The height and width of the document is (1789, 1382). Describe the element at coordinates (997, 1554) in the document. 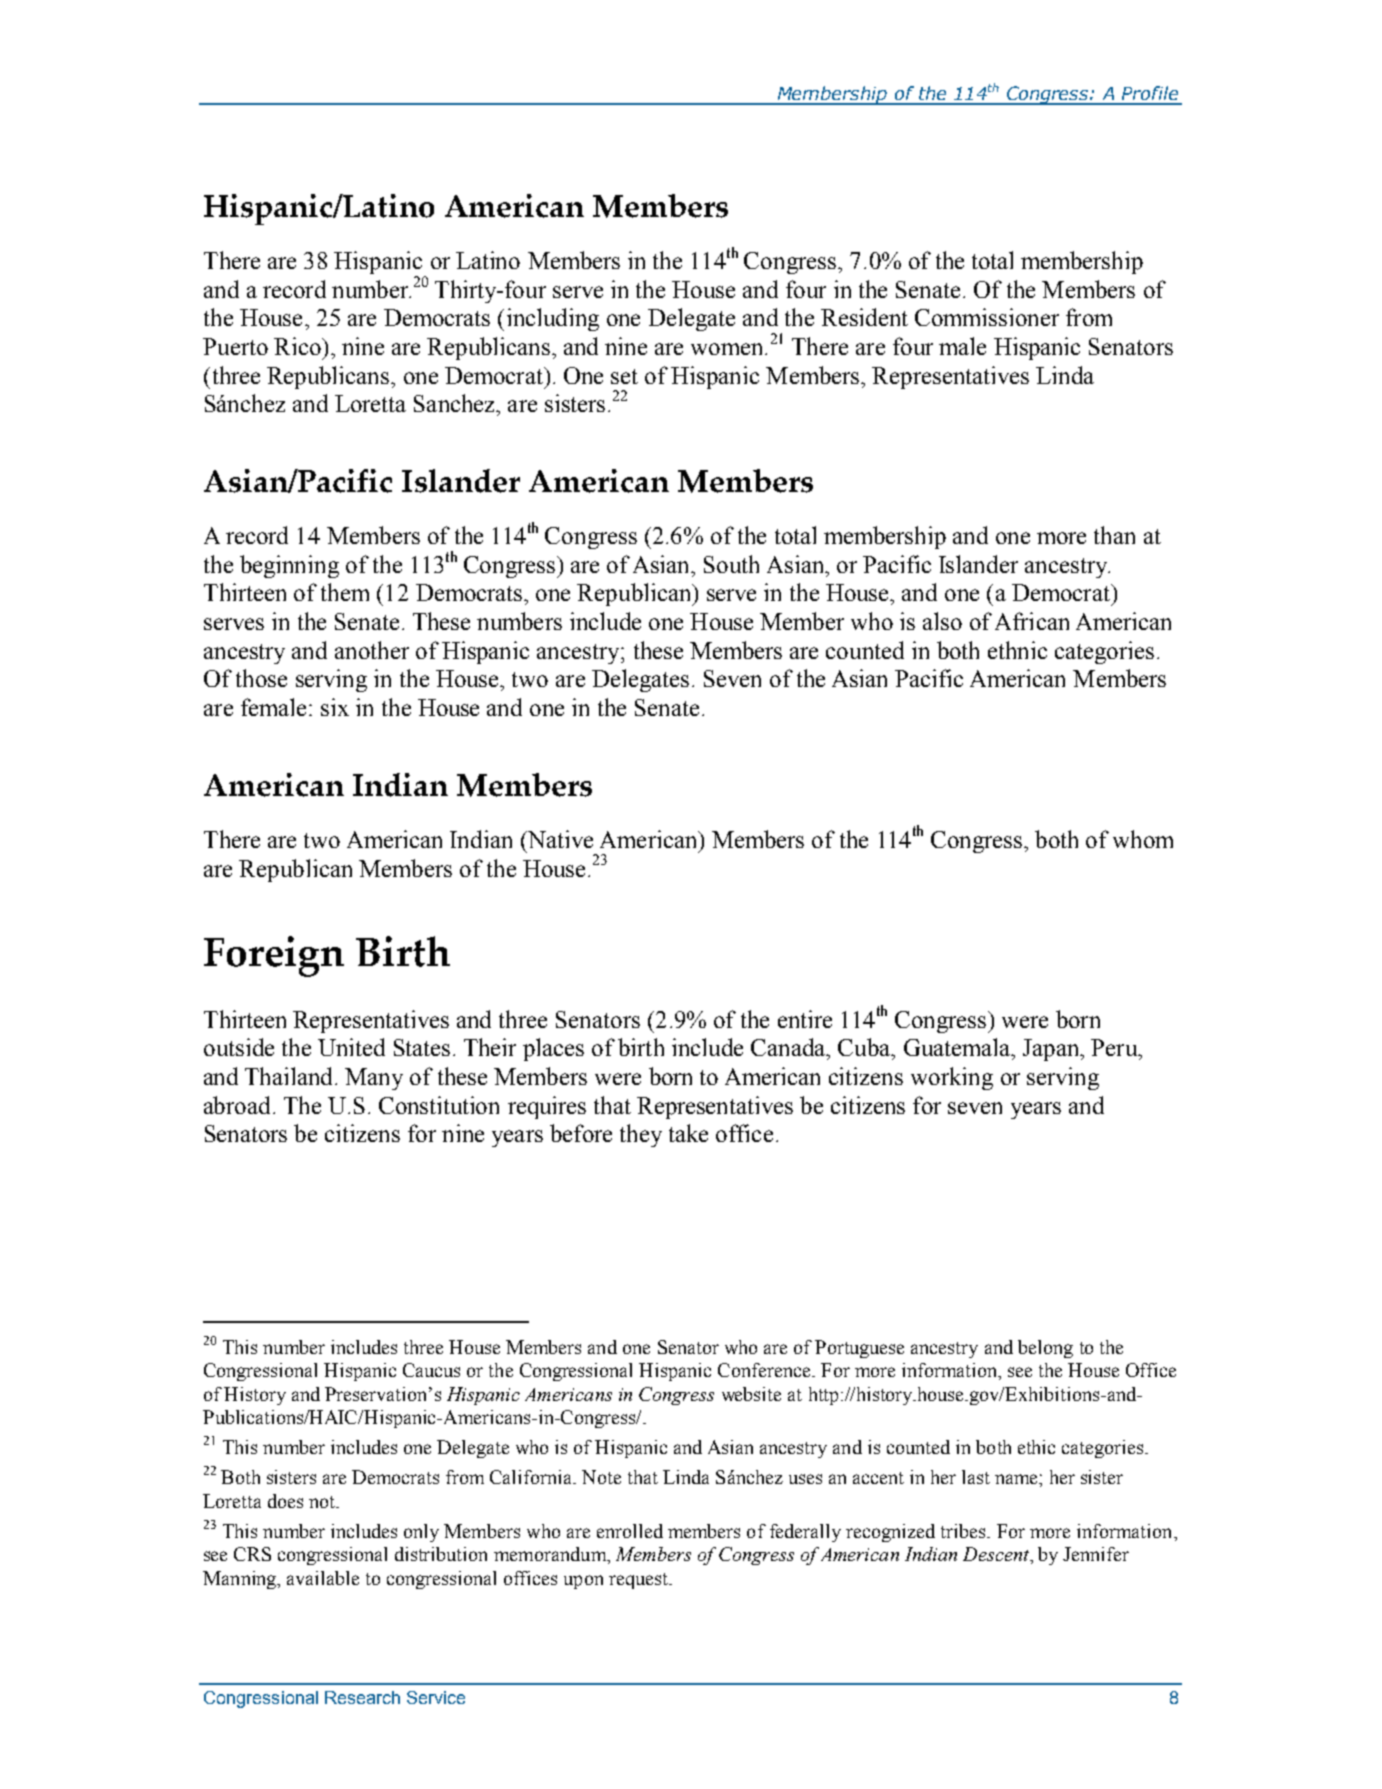

I see `Descent` at that location.
